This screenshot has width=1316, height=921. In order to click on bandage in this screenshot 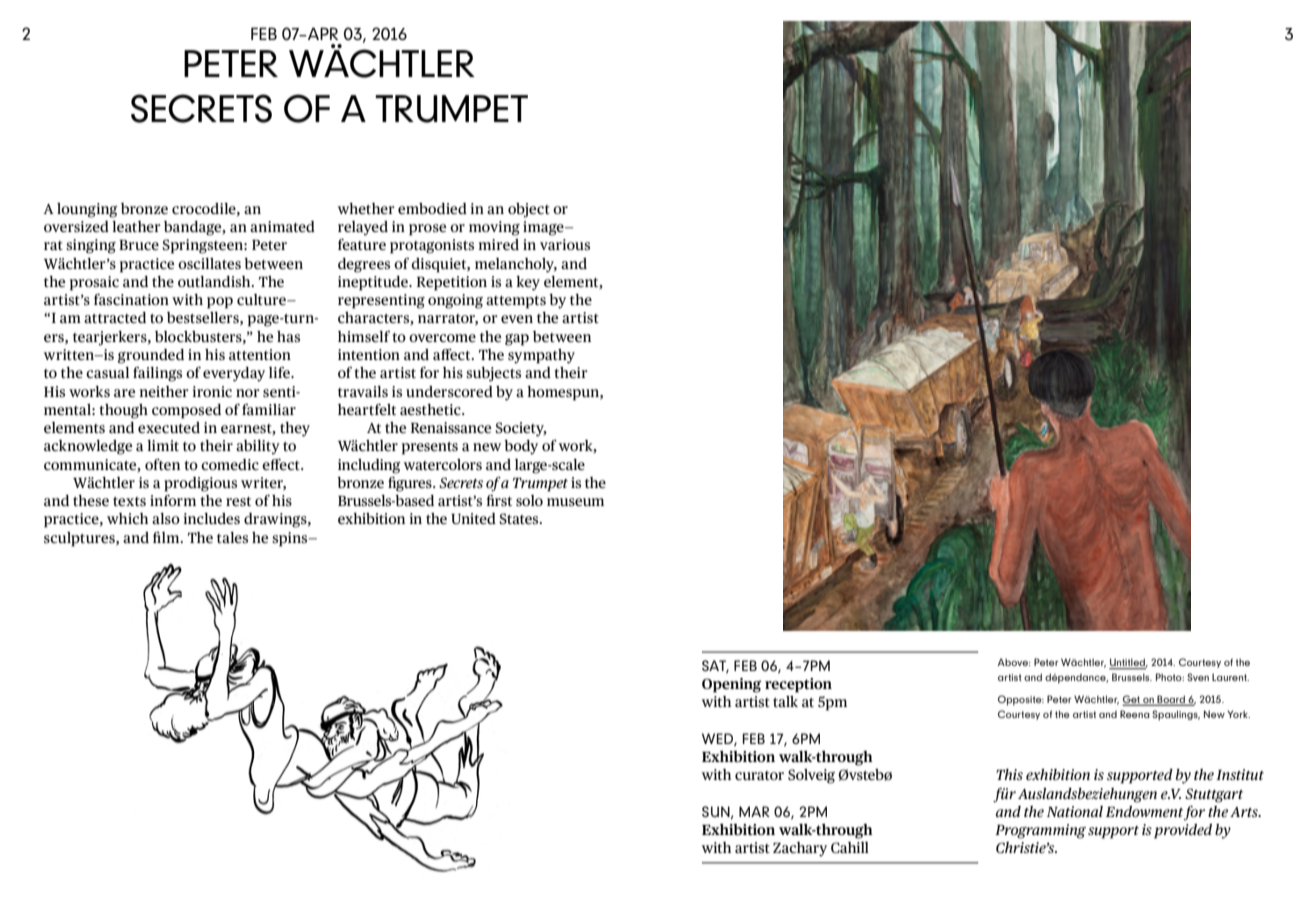, I will do `click(194, 228)`.
